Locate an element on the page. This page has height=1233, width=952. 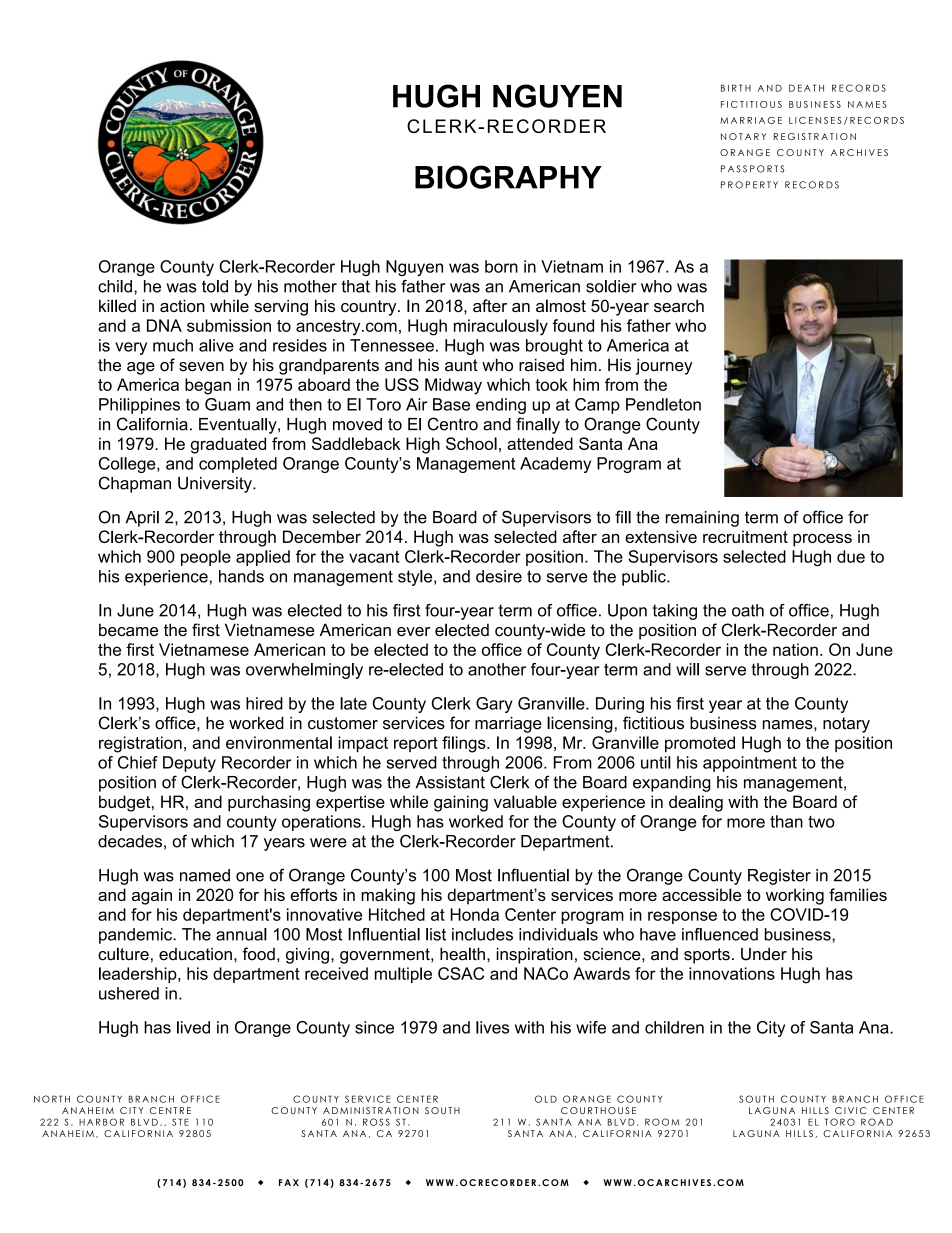
School is located at coordinates (471, 443).
